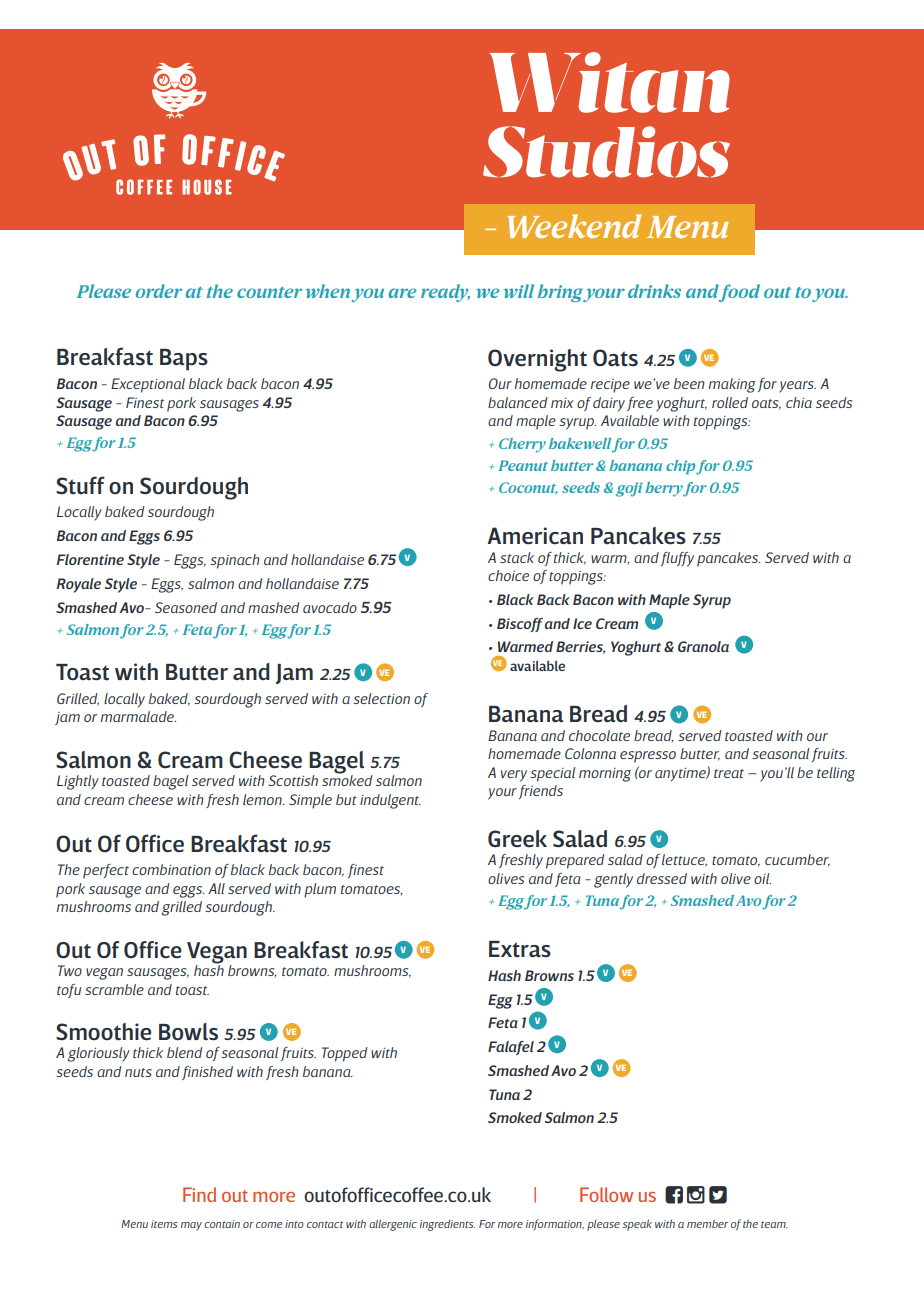  I want to click on oil, so click(762, 878).
